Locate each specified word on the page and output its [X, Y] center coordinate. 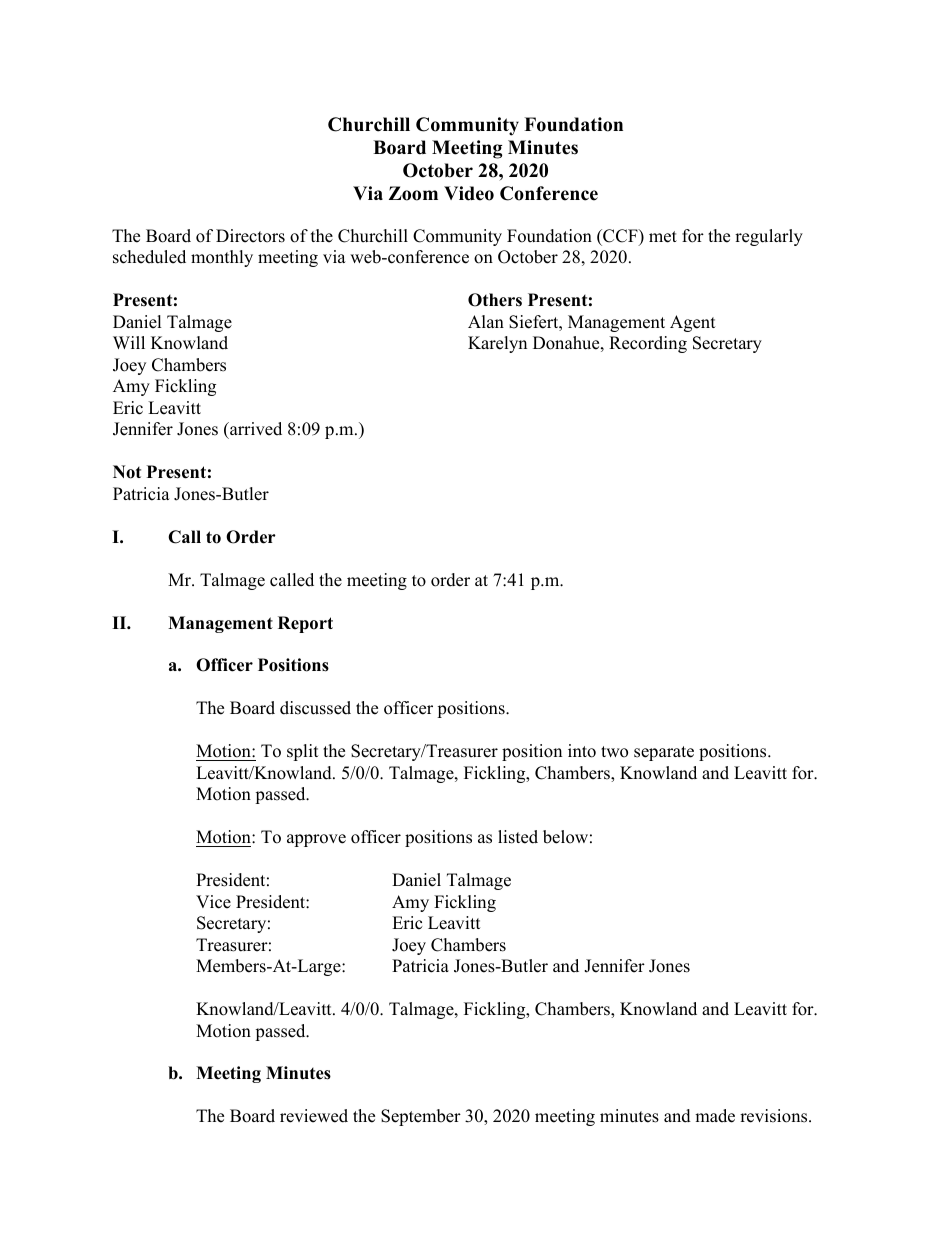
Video [469, 193]
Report [305, 624]
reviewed [314, 1116]
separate [664, 753]
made [715, 1116]
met [663, 237]
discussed [315, 708]
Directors [250, 236]
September [421, 1117]
